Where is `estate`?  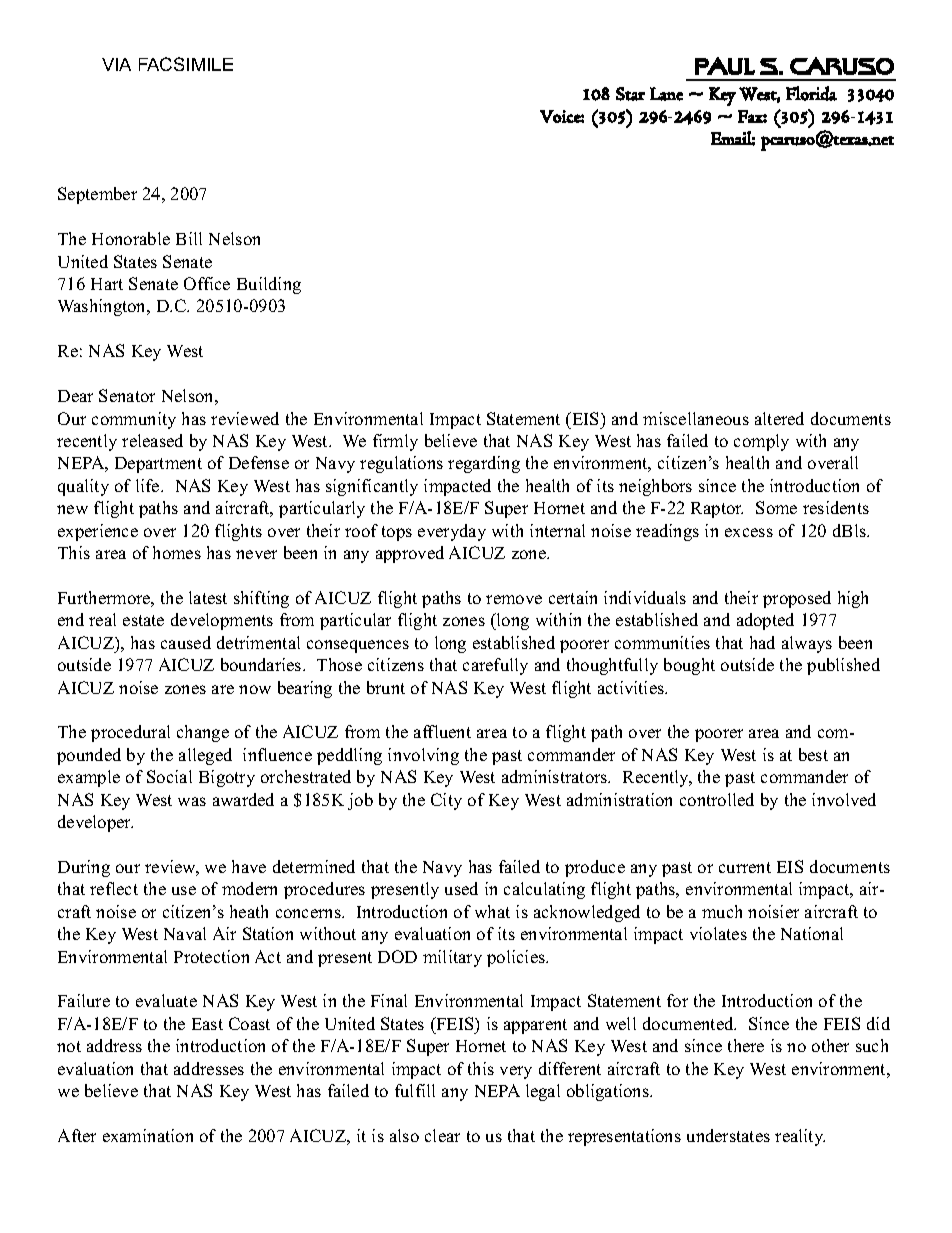 estate is located at coordinates (143, 620).
